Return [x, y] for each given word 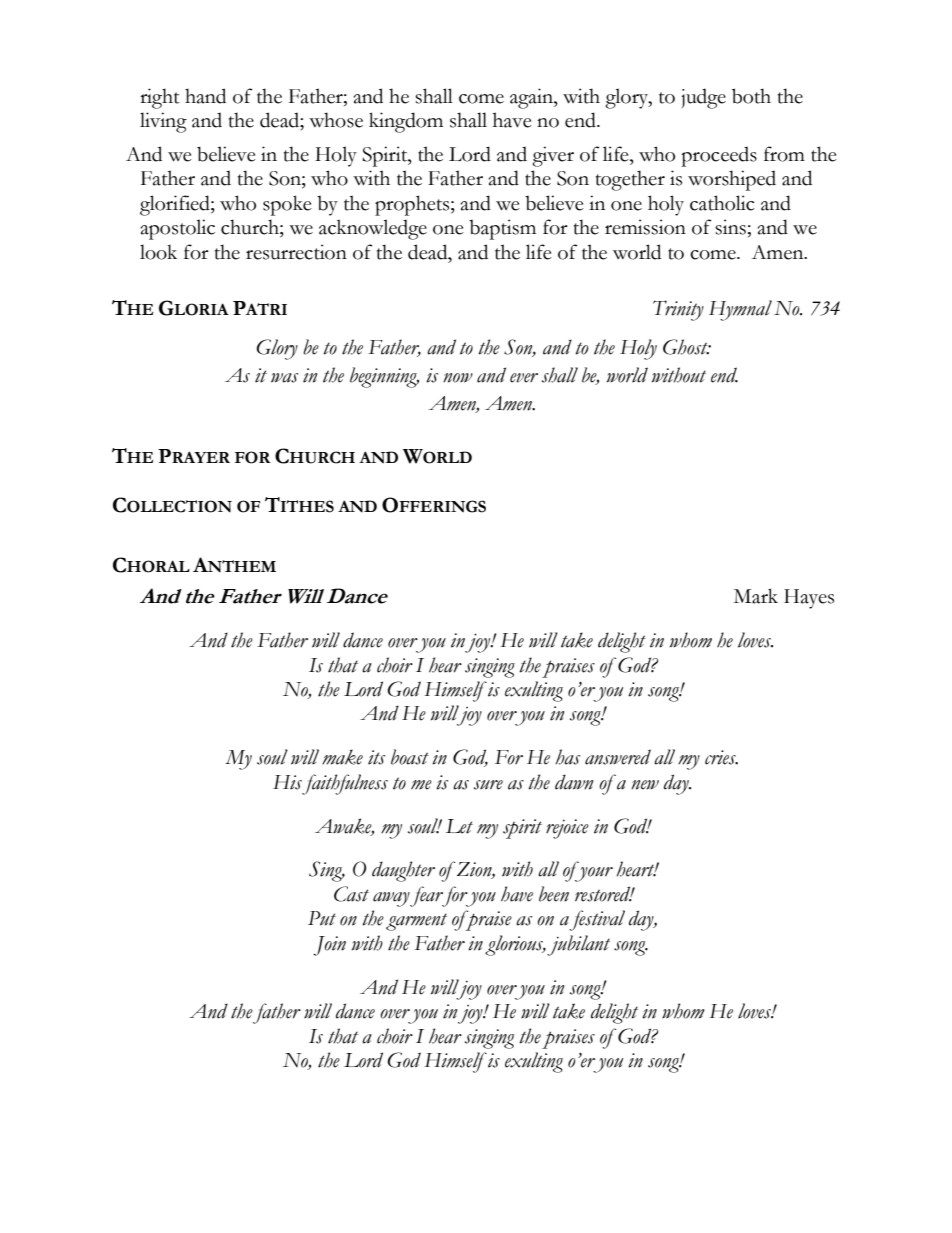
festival [597, 920]
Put [322, 918]
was [284, 378]
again [532, 98]
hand [205, 96]
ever [524, 378]
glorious [515, 945]
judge [703, 99]
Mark [756, 596]
